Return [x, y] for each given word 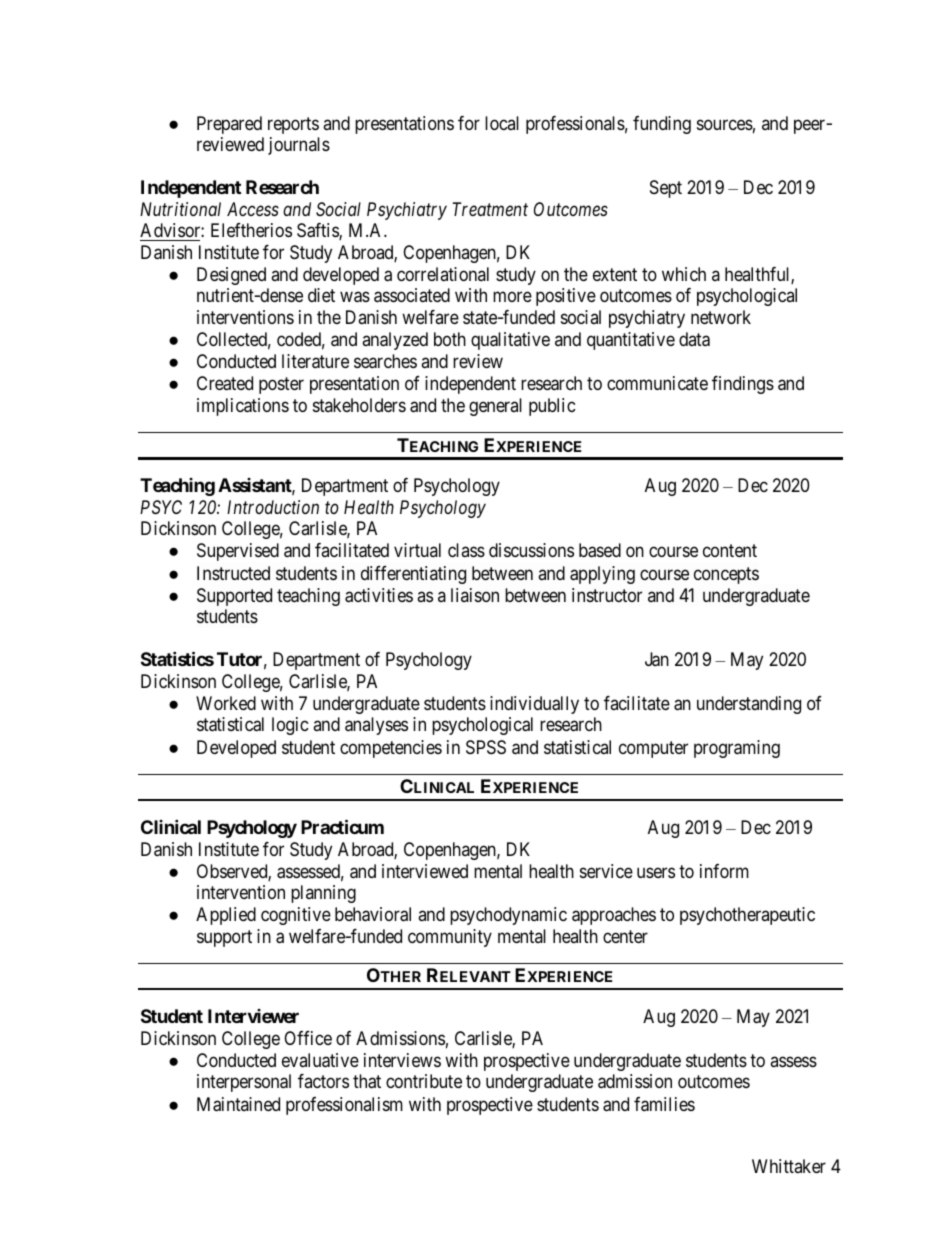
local [502, 123]
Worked [226, 703]
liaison [475, 595]
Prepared [229, 125]
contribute [424, 1081]
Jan [657, 659]
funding [662, 125]
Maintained [238, 1104]
